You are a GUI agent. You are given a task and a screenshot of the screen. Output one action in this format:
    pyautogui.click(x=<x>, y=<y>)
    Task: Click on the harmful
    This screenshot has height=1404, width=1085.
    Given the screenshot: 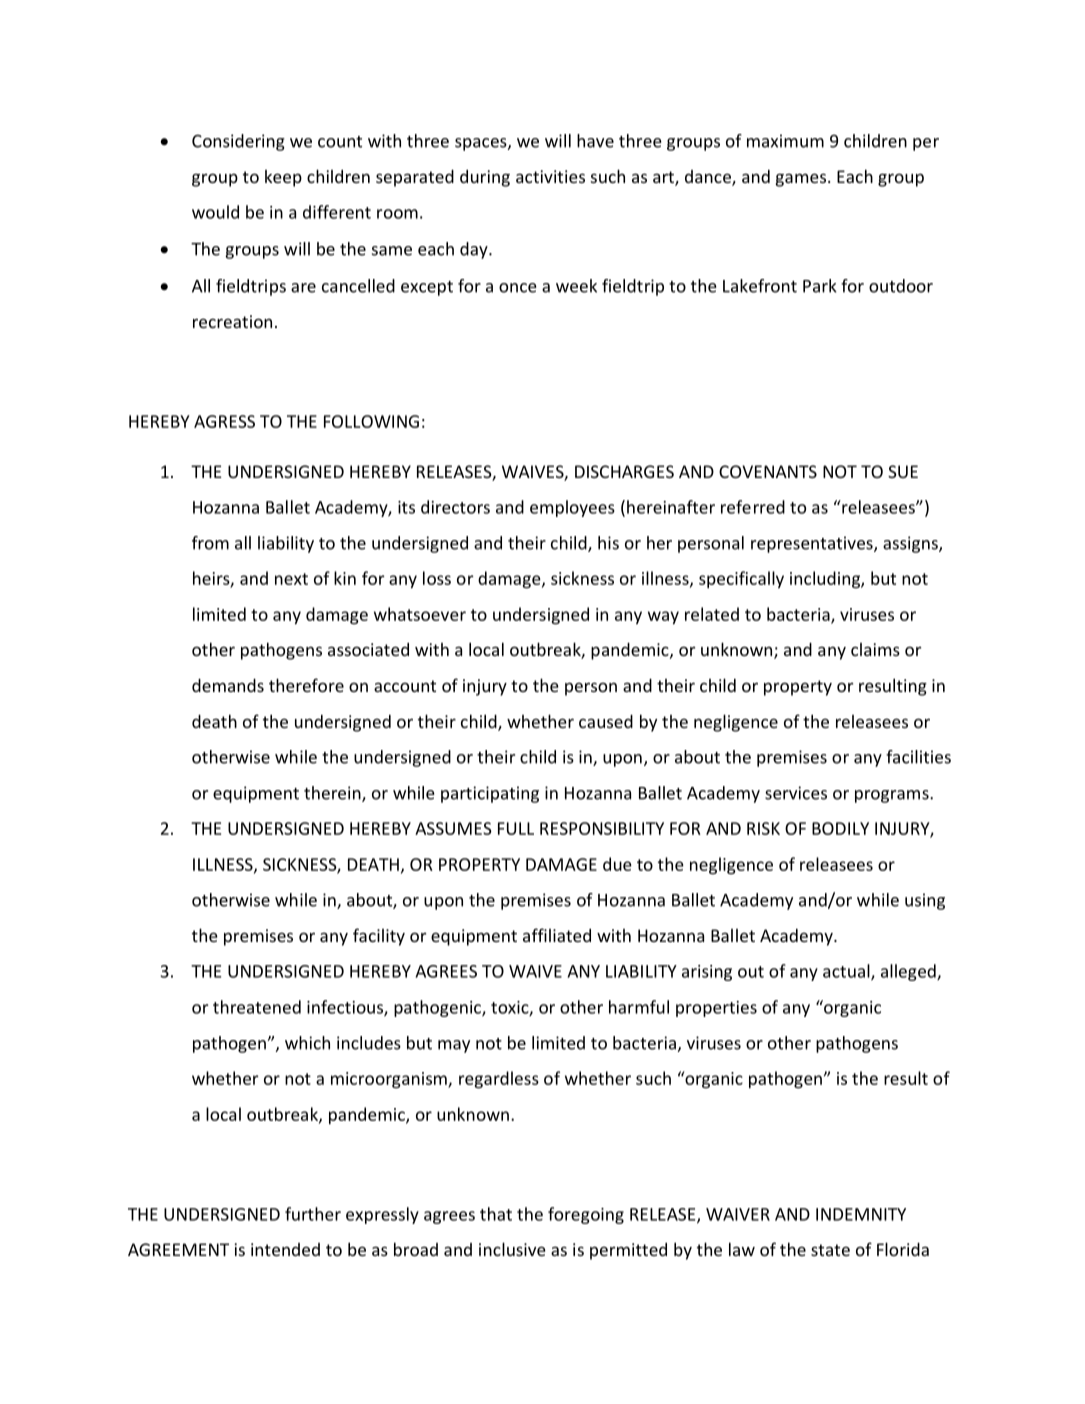 What is the action you would take?
    pyautogui.click(x=639, y=1007)
